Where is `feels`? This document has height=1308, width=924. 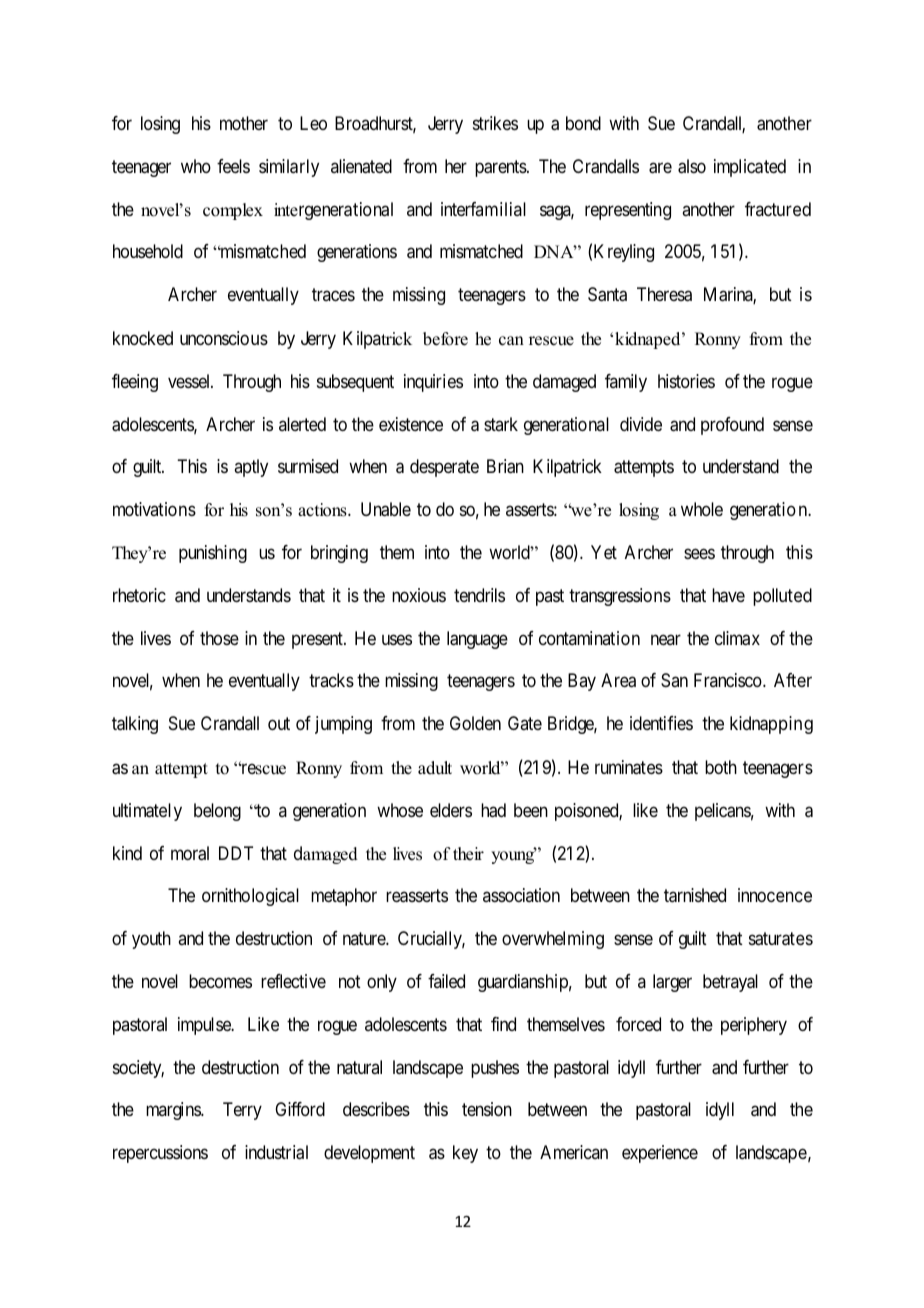 feels is located at coordinates (233, 166).
